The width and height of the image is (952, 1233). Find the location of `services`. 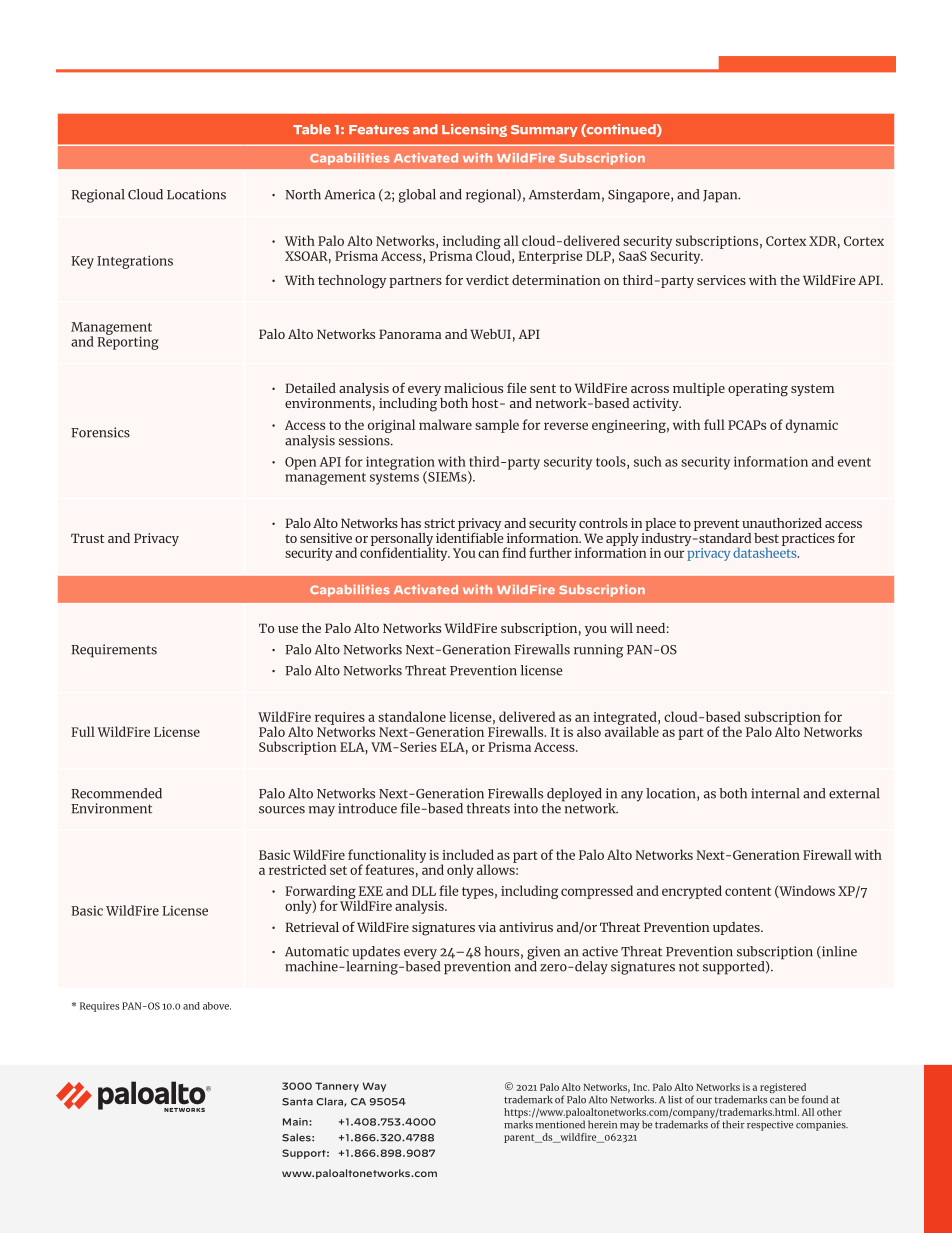

services is located at coordinates (721, 280).
